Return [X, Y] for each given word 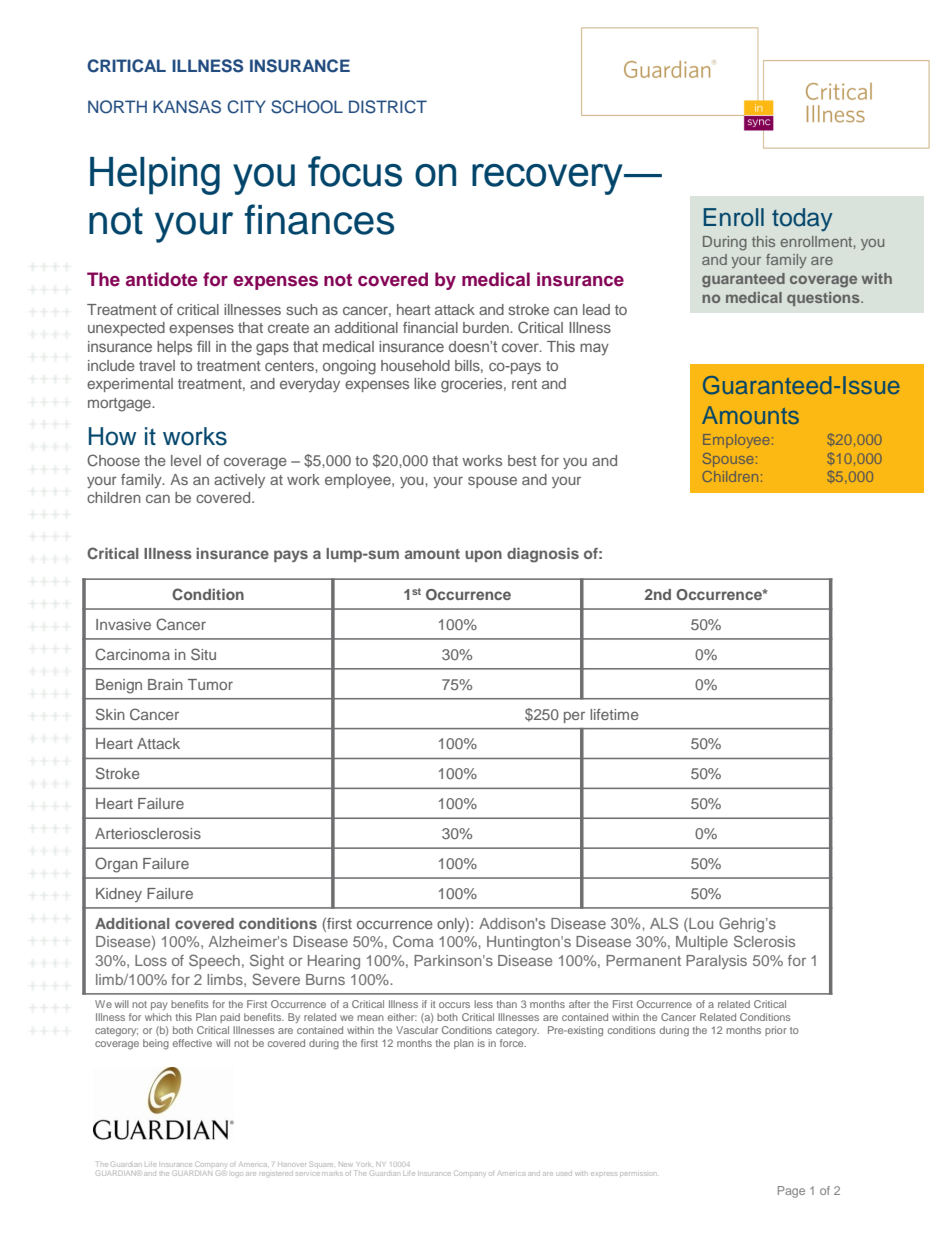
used [565, 1174]
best [522, 460]
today [802, 219]
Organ [116, 865]
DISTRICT [388, 107]
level [186, 460]
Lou [700, 923]
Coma [413, 941]
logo [236, 1174]
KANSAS [187, 107]
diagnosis [543, 555]
